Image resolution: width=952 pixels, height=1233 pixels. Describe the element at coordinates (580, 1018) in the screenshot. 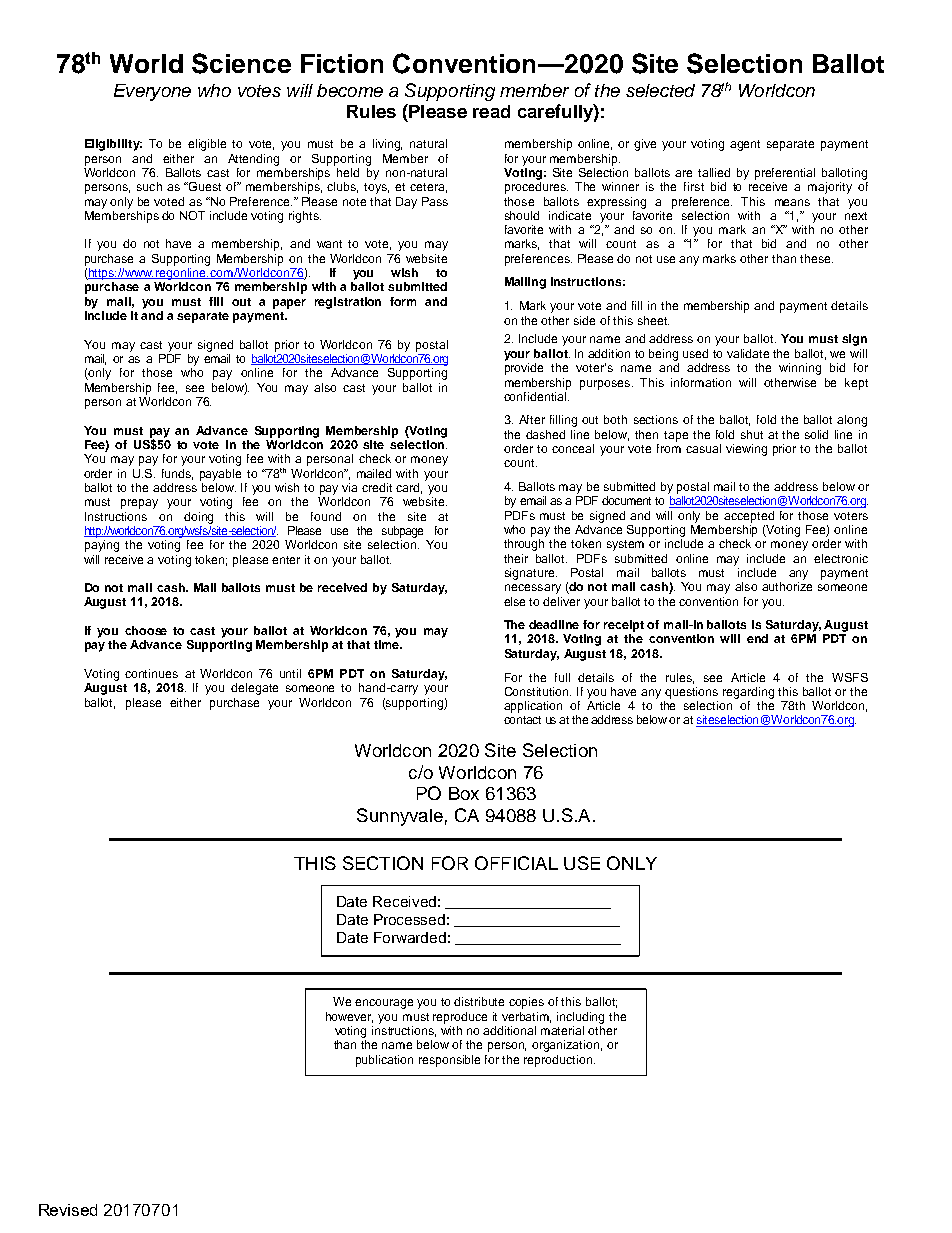

I see `including` at that location.
